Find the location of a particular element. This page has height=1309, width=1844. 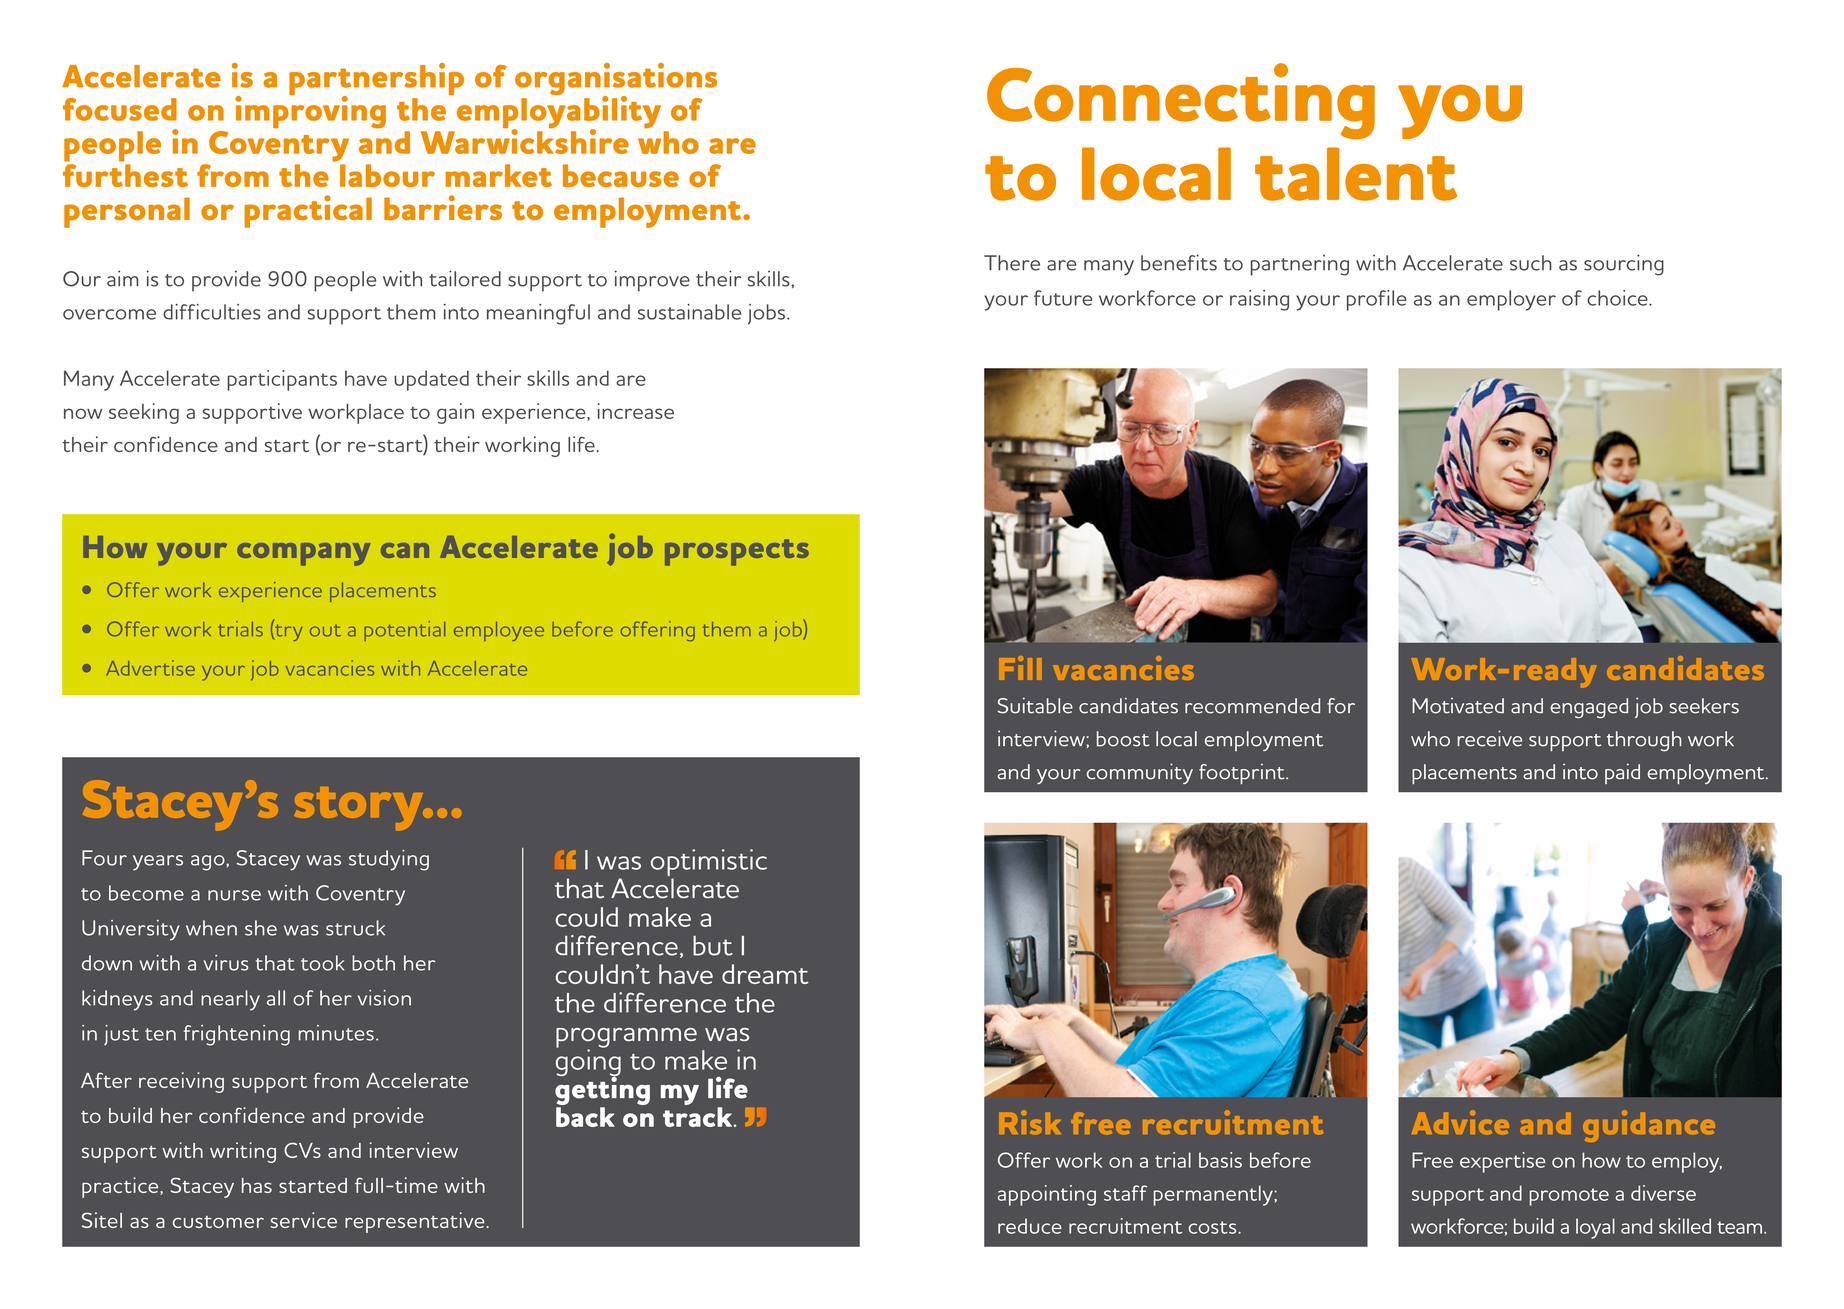

has is located at coordinates (257, 1185).
